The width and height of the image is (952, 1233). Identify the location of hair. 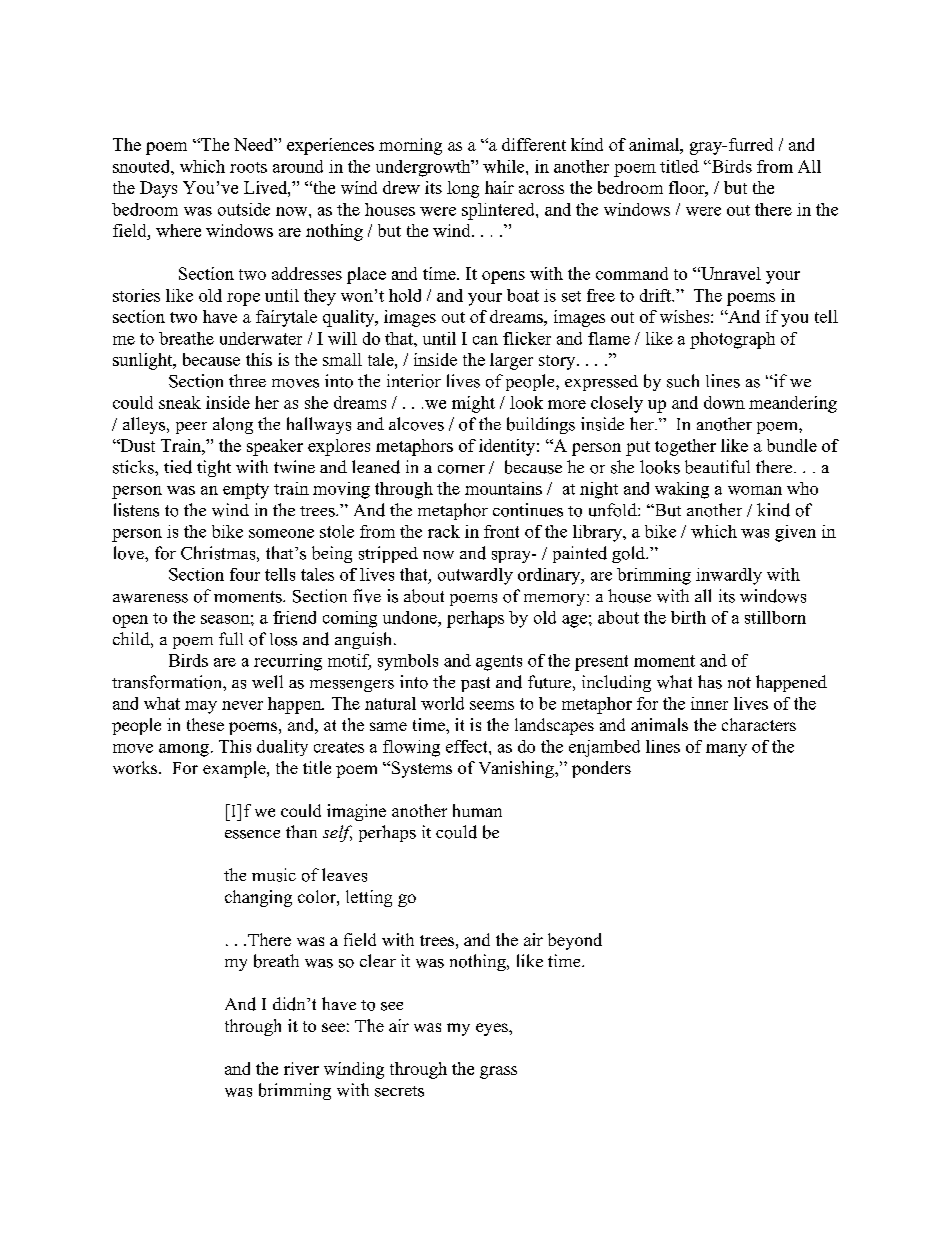
(499, 187).
